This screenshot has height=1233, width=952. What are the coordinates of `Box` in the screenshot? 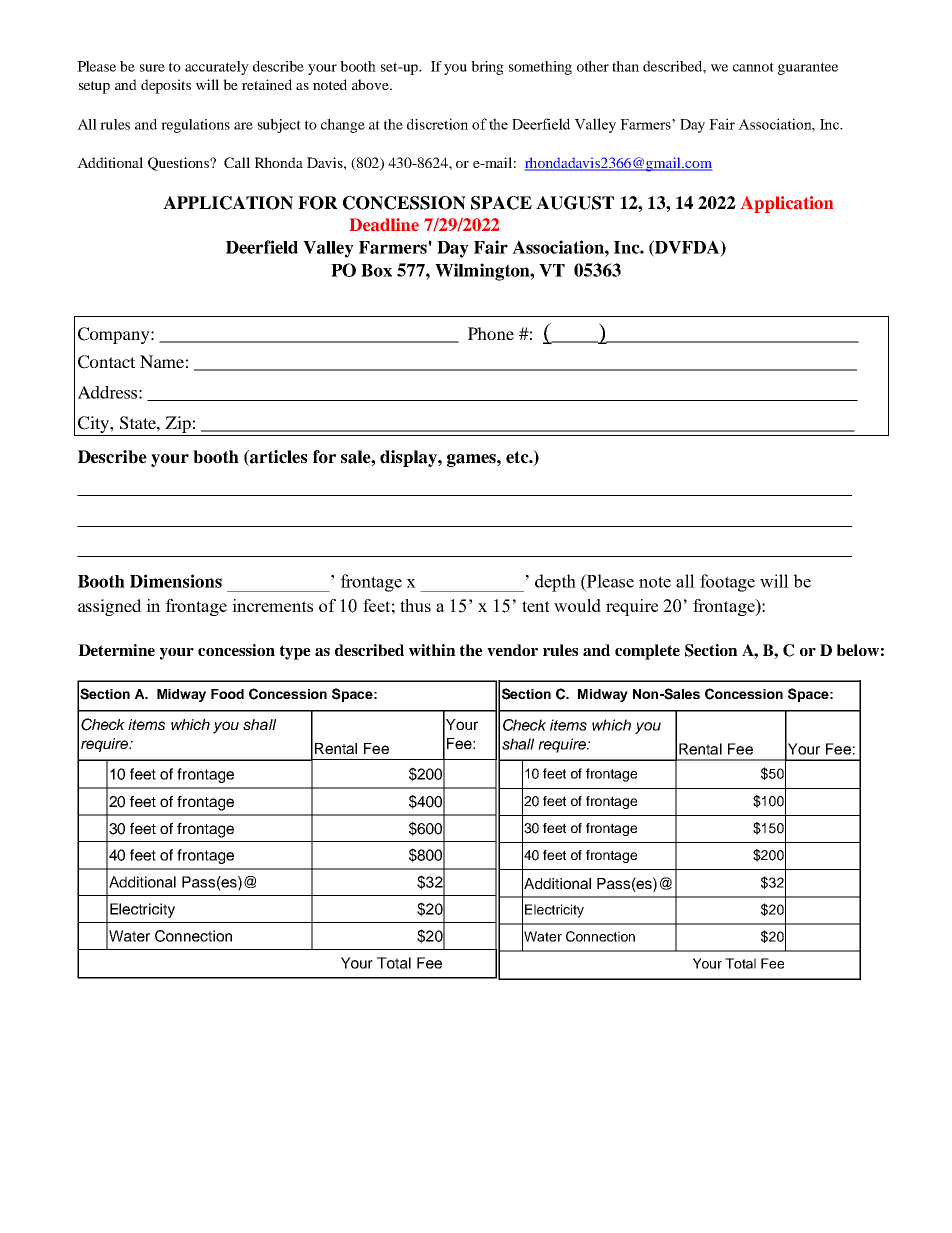 It's located at (376, 270).
